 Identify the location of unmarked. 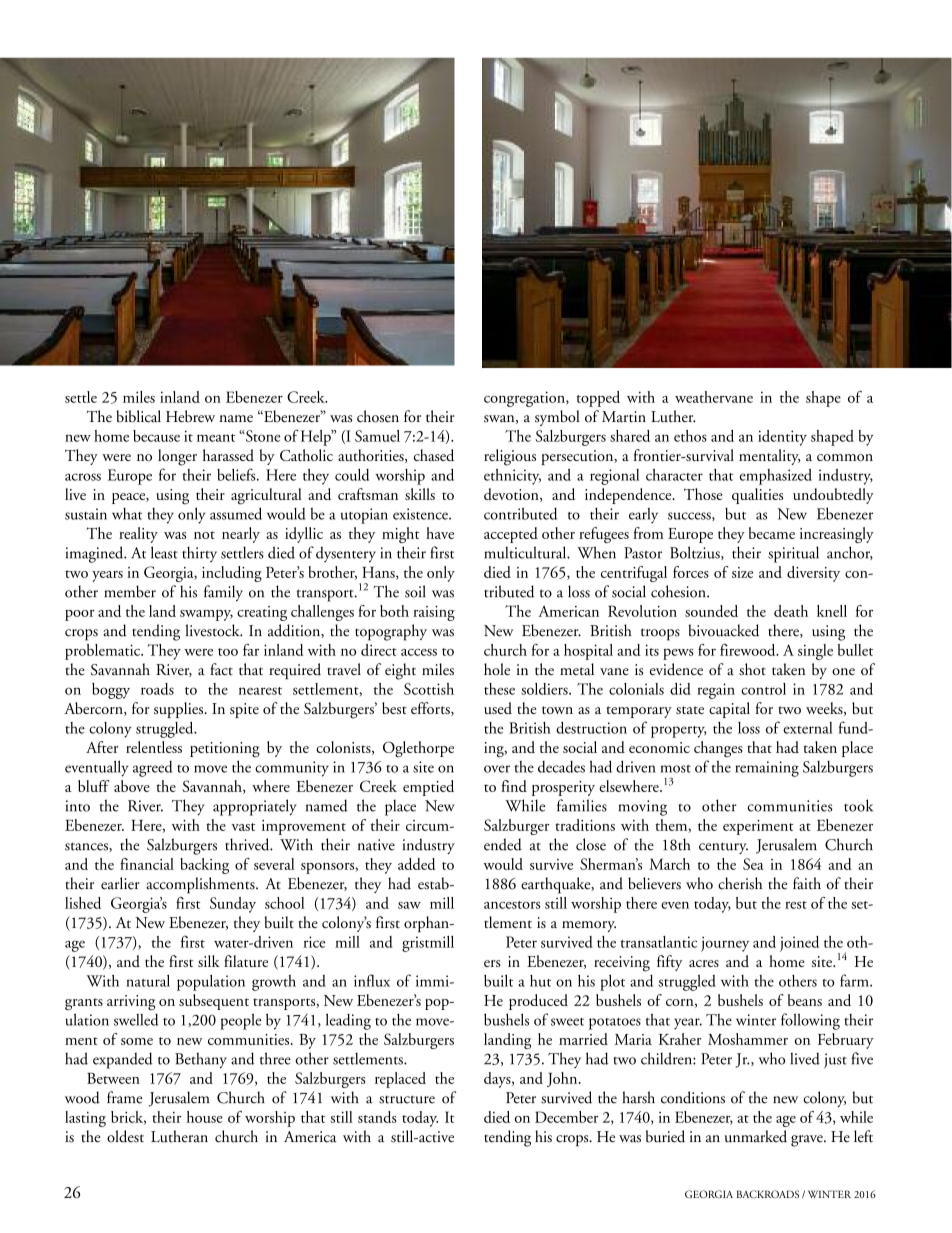
(756, 1136).
